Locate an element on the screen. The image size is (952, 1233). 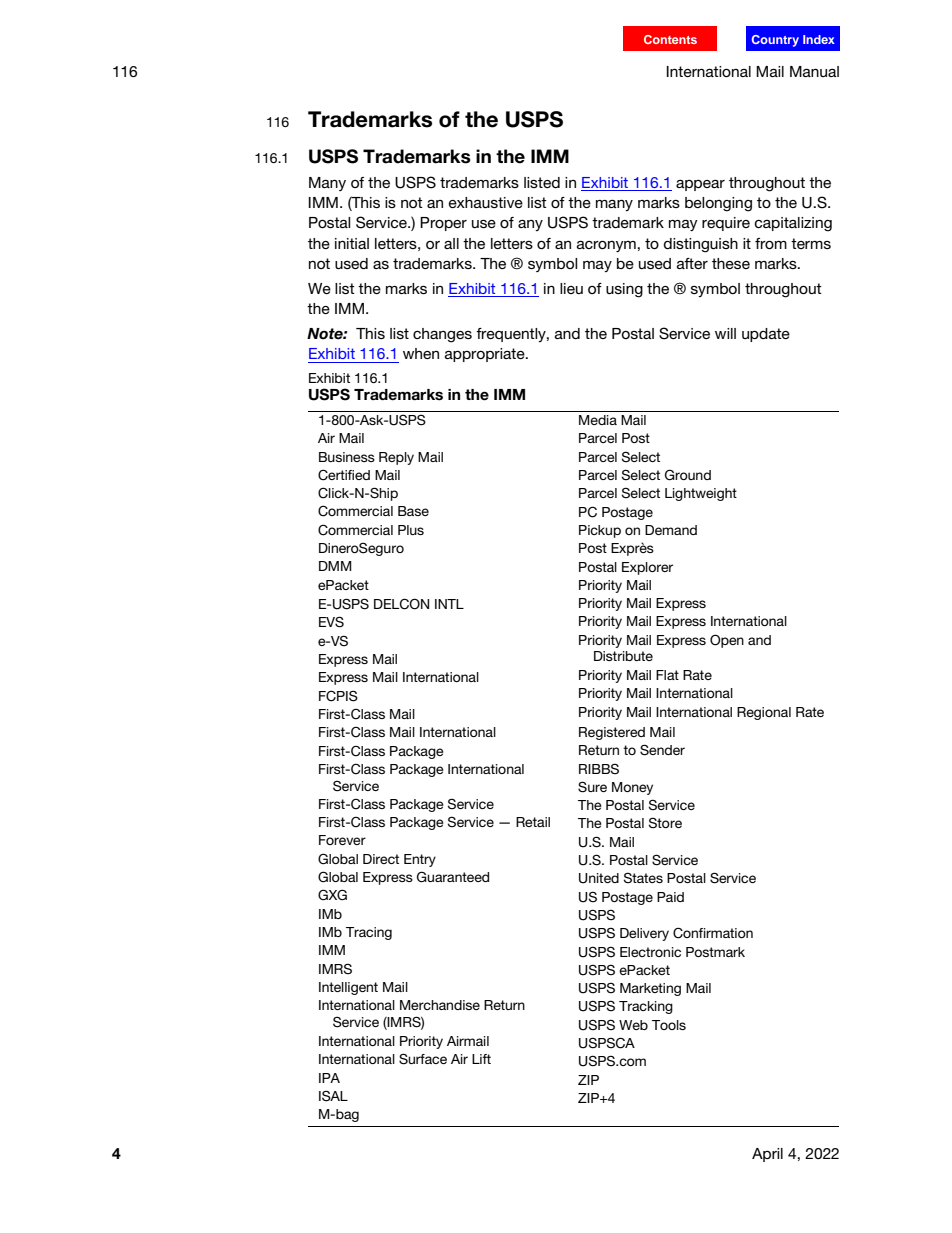
Open is located at coordinates (727, 641).
